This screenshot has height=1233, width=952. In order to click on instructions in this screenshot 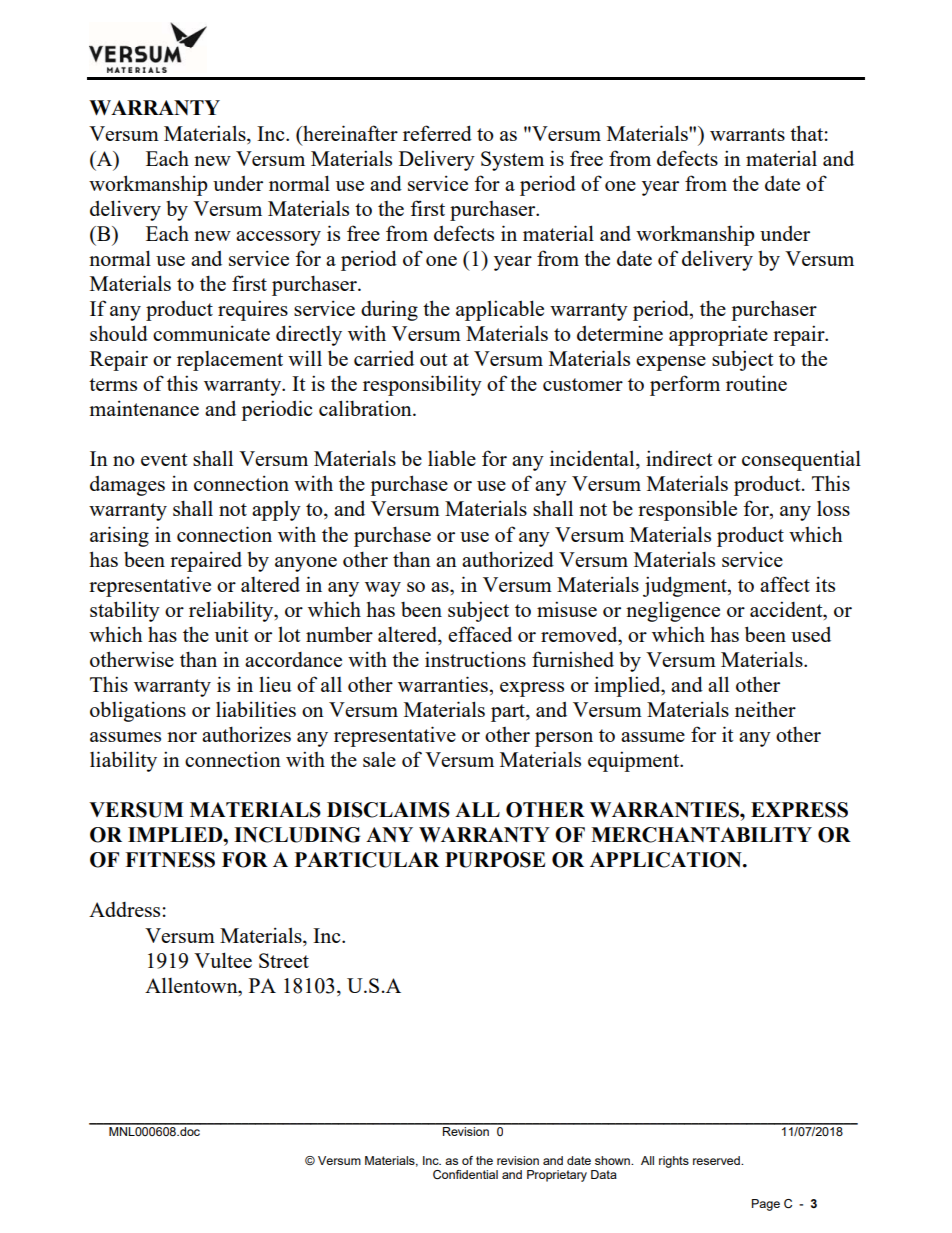, I will do `click(475, 659)`.
